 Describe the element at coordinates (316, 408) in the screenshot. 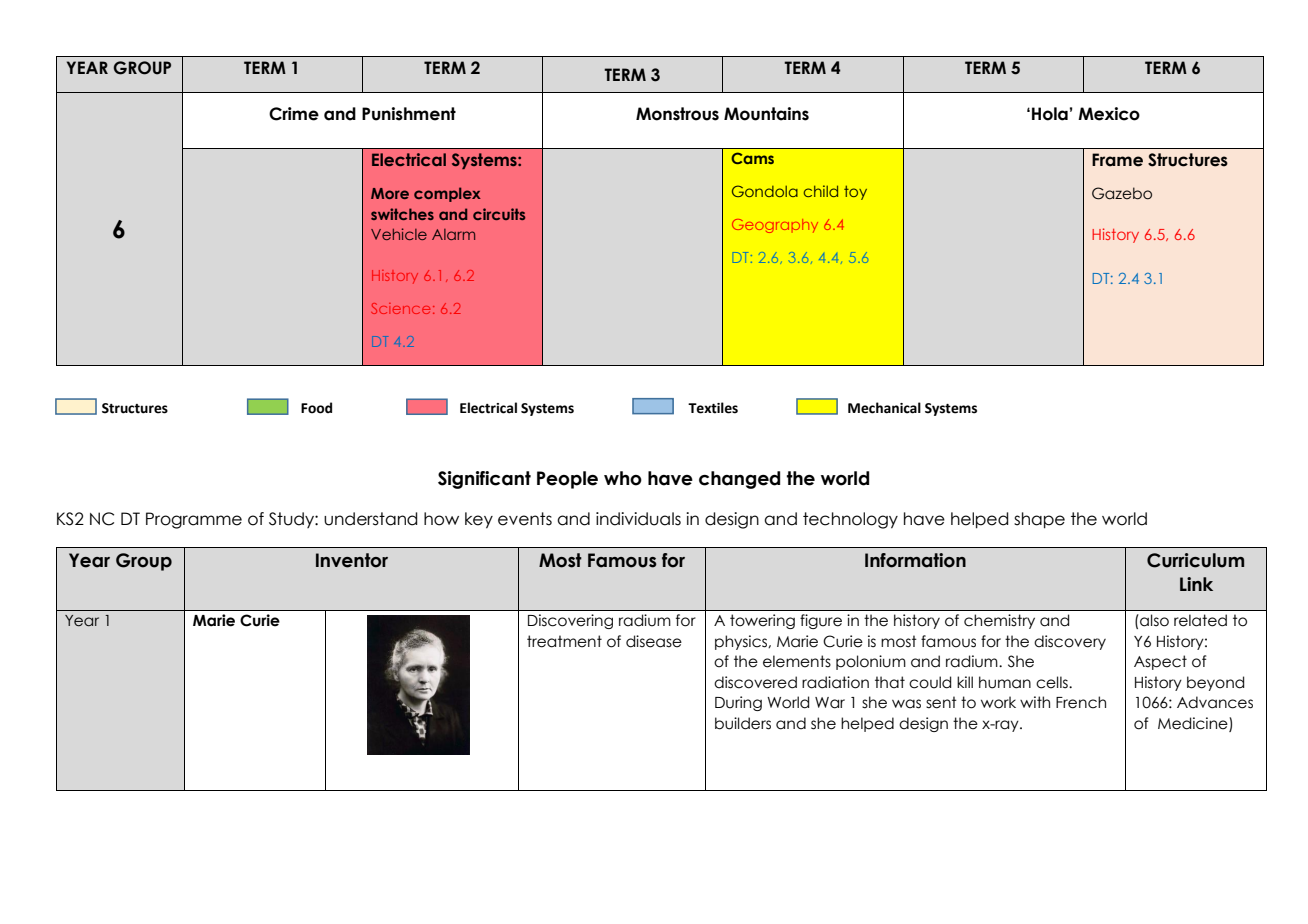

I see `Food` at that location.
